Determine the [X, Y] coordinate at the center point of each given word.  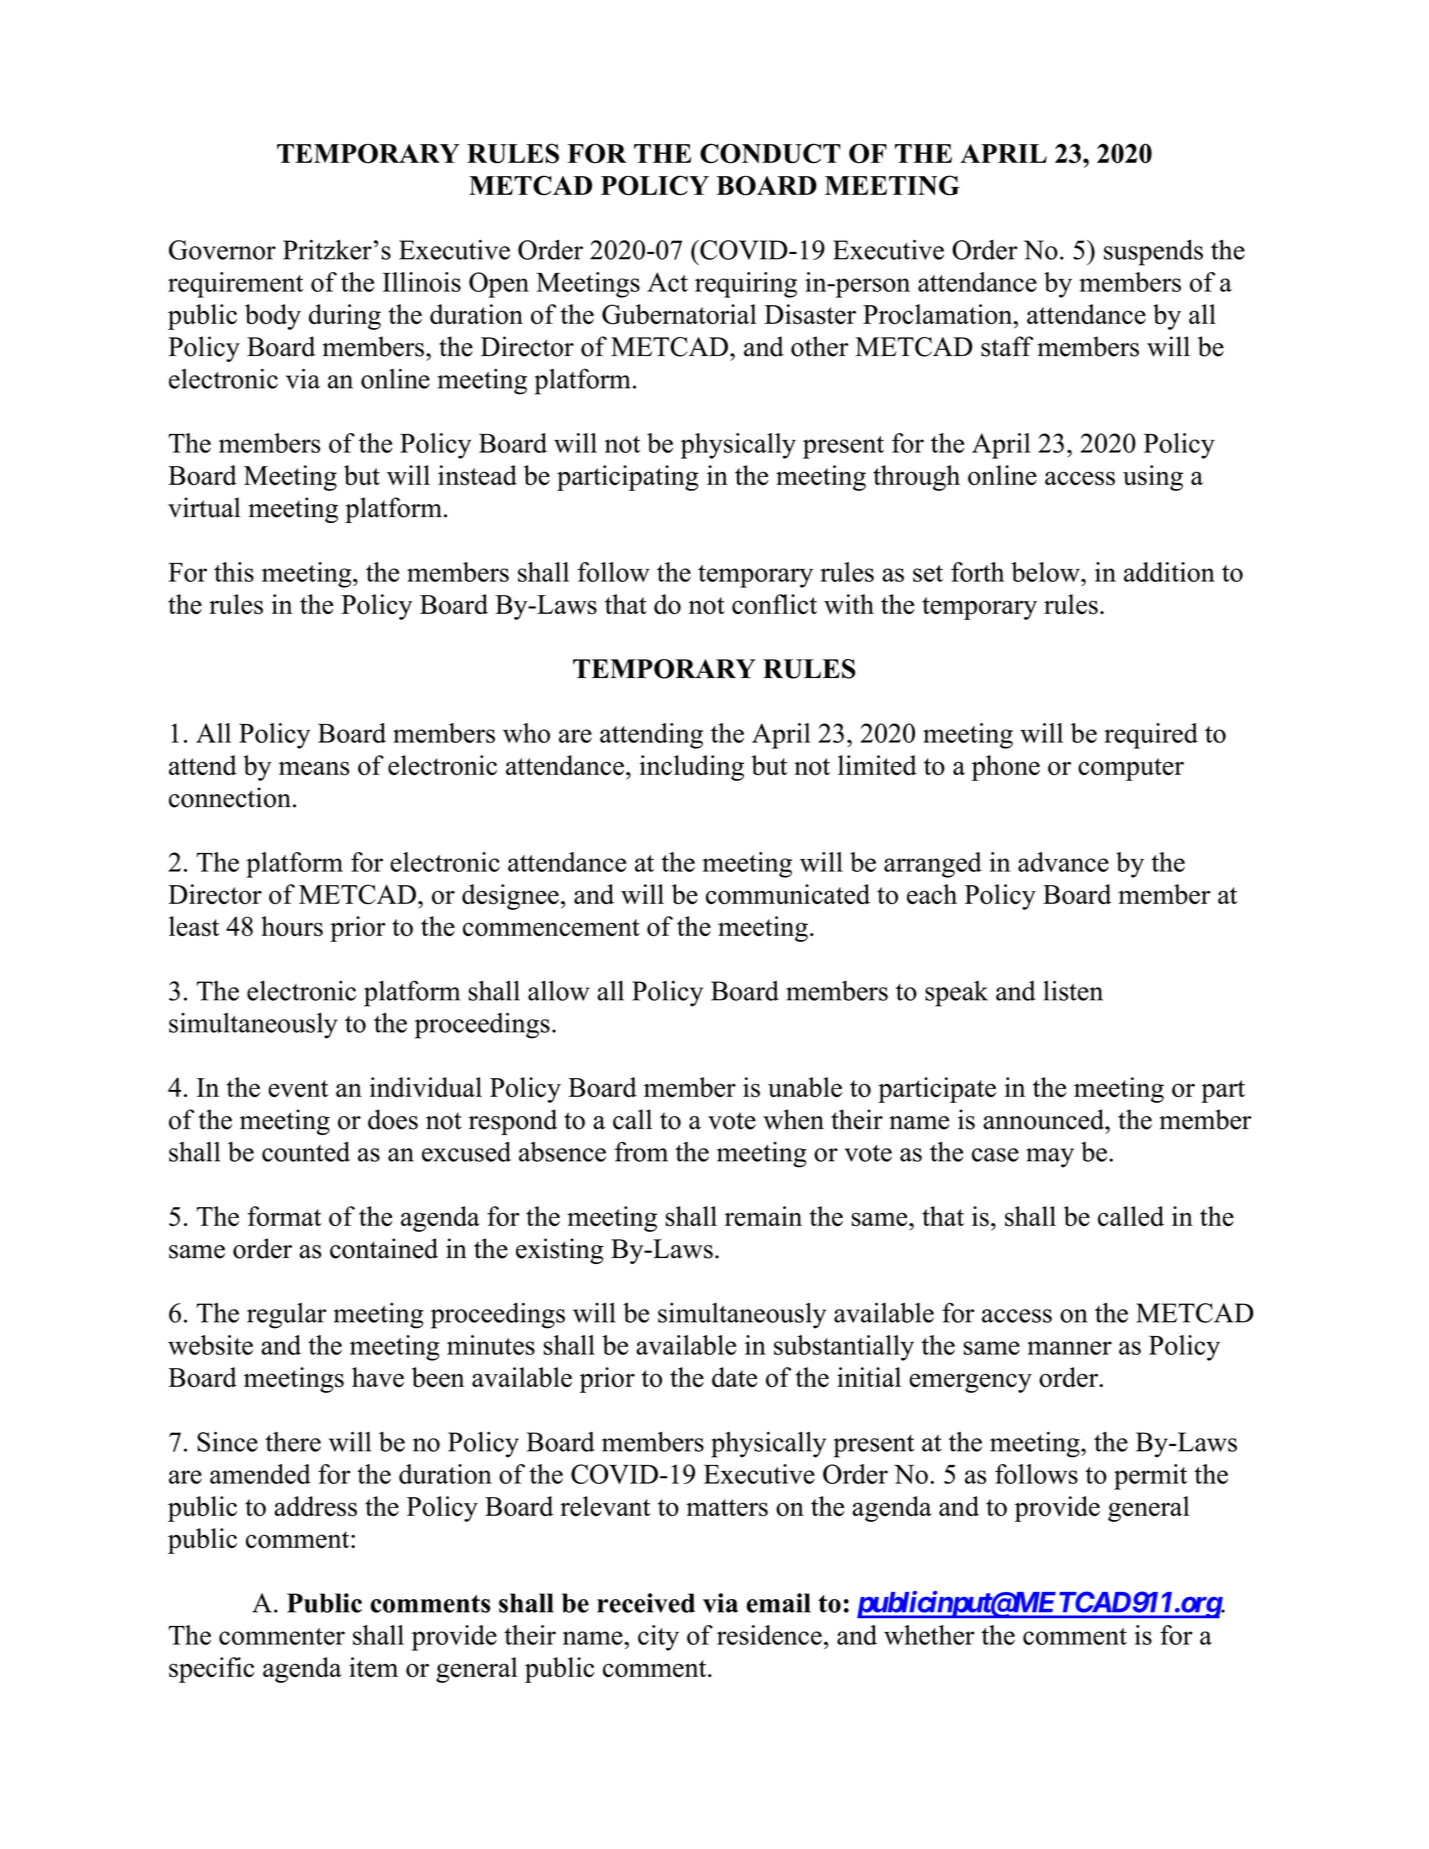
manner [1069, 1348]
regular [287, 1316]
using [1153, 478]
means [314, 768]
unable [805, 1087]
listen [1073, 991]
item [373, 1667]
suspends [1153, 253]
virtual [204, 507]
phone [1006, 768]
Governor [222, 250]
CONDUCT [770, 153]
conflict [774, 604]
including [692, 768]
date [734, 1377]
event [298, 1088]
